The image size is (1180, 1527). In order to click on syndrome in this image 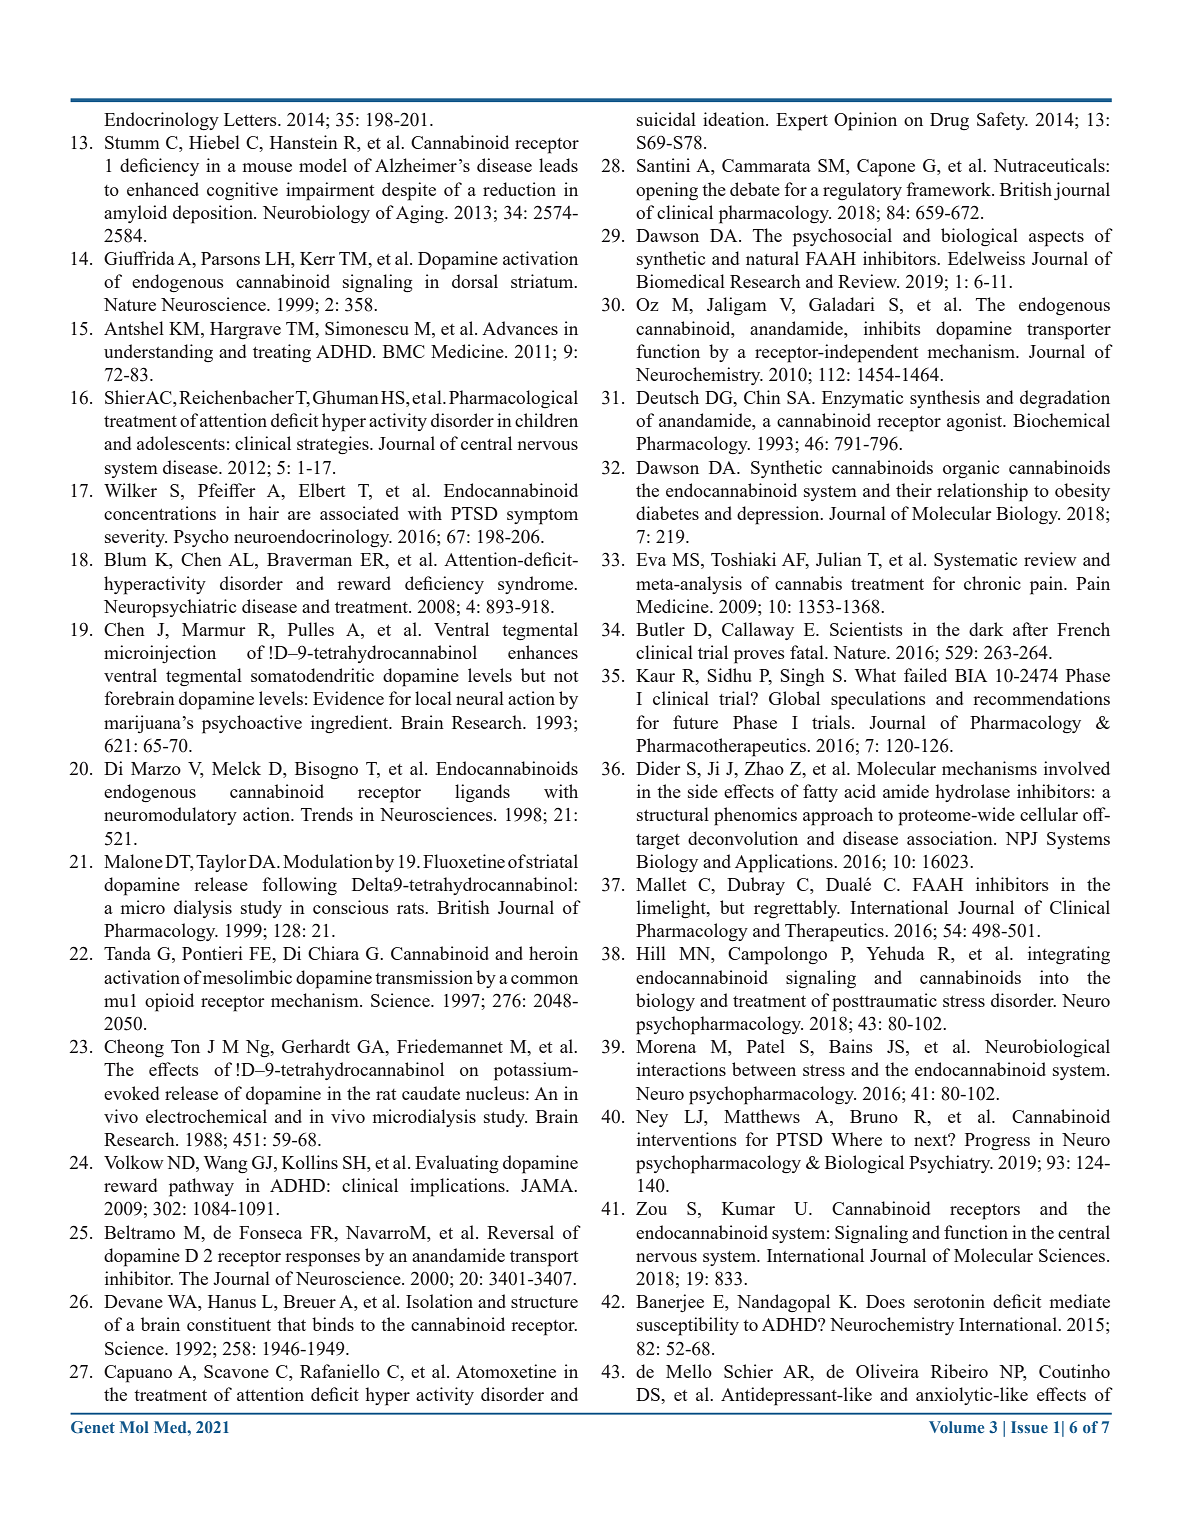, I will do `click(537, 585)`.
